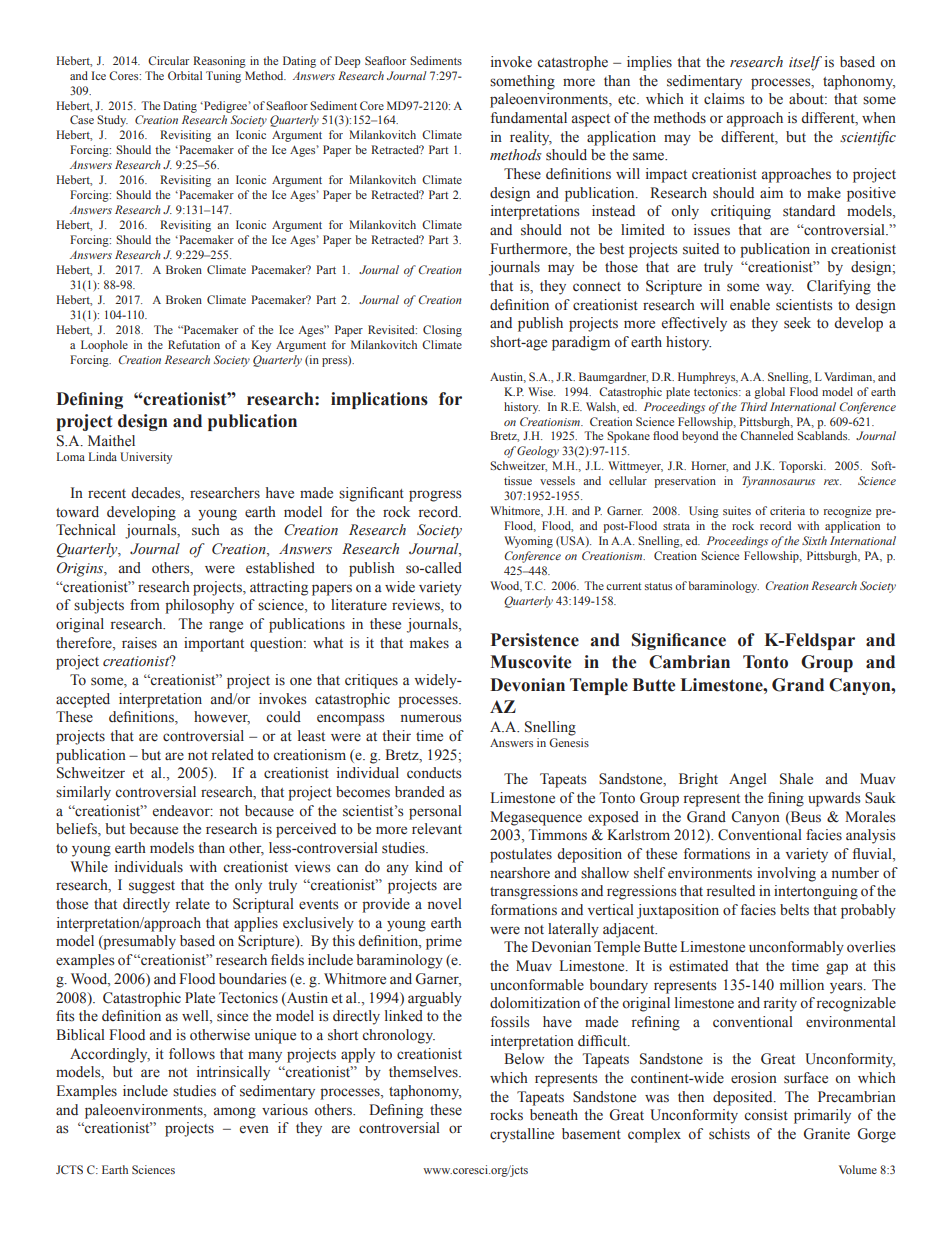  Describe the element at coordinates (522, 1135) in the document. I see `crystalline` at that location.
